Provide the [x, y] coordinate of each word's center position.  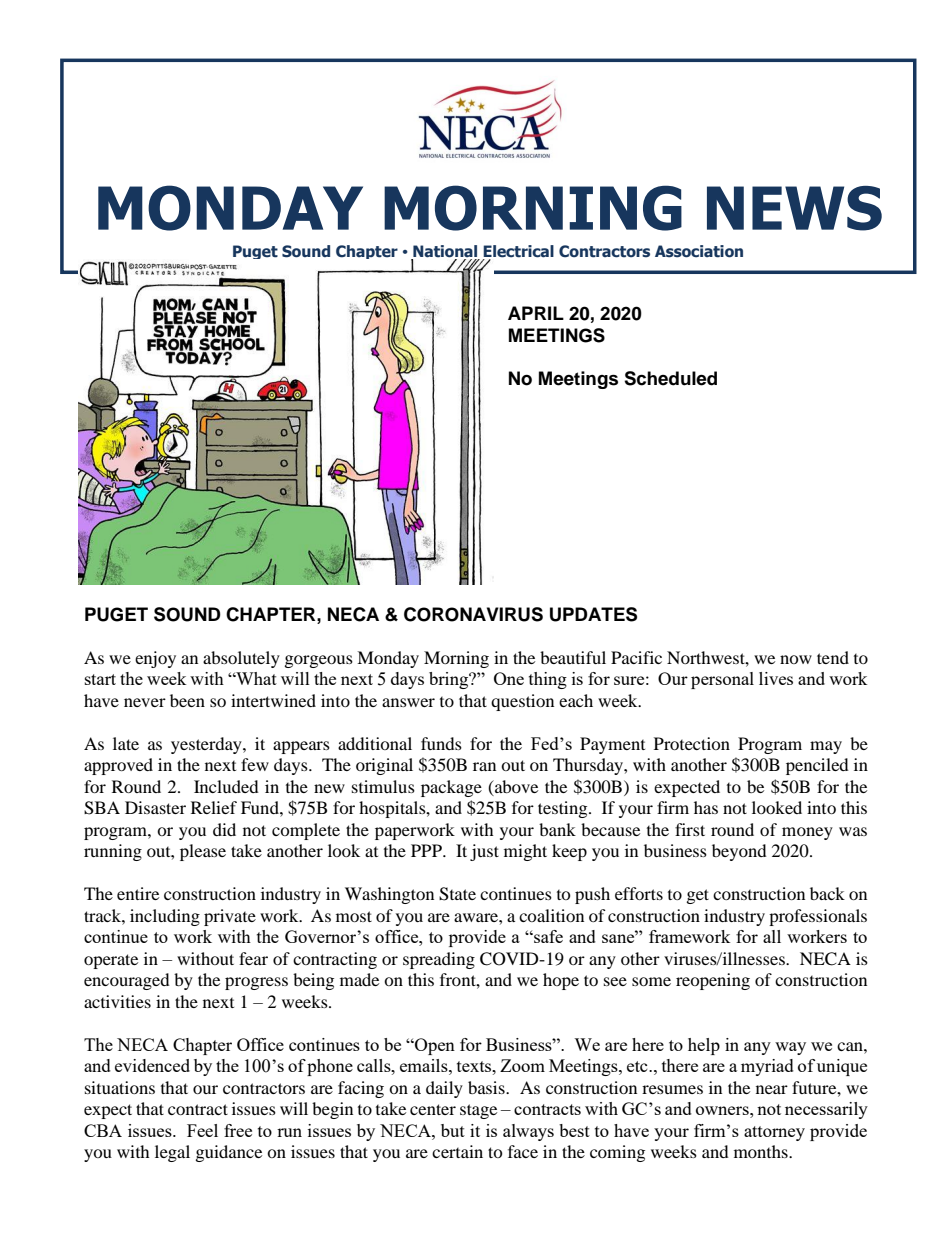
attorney [774, 1133]
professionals [818, 917]
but [453, 1130]
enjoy [155, 659]
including [165, 917]
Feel [202, 1130]
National [445, 252]
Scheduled [670, 378]
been [187, 700]
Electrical [518, 252]
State [457, 894]
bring [450, 680]
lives [776, 678]
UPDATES [593, 614]
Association [699, 251]
